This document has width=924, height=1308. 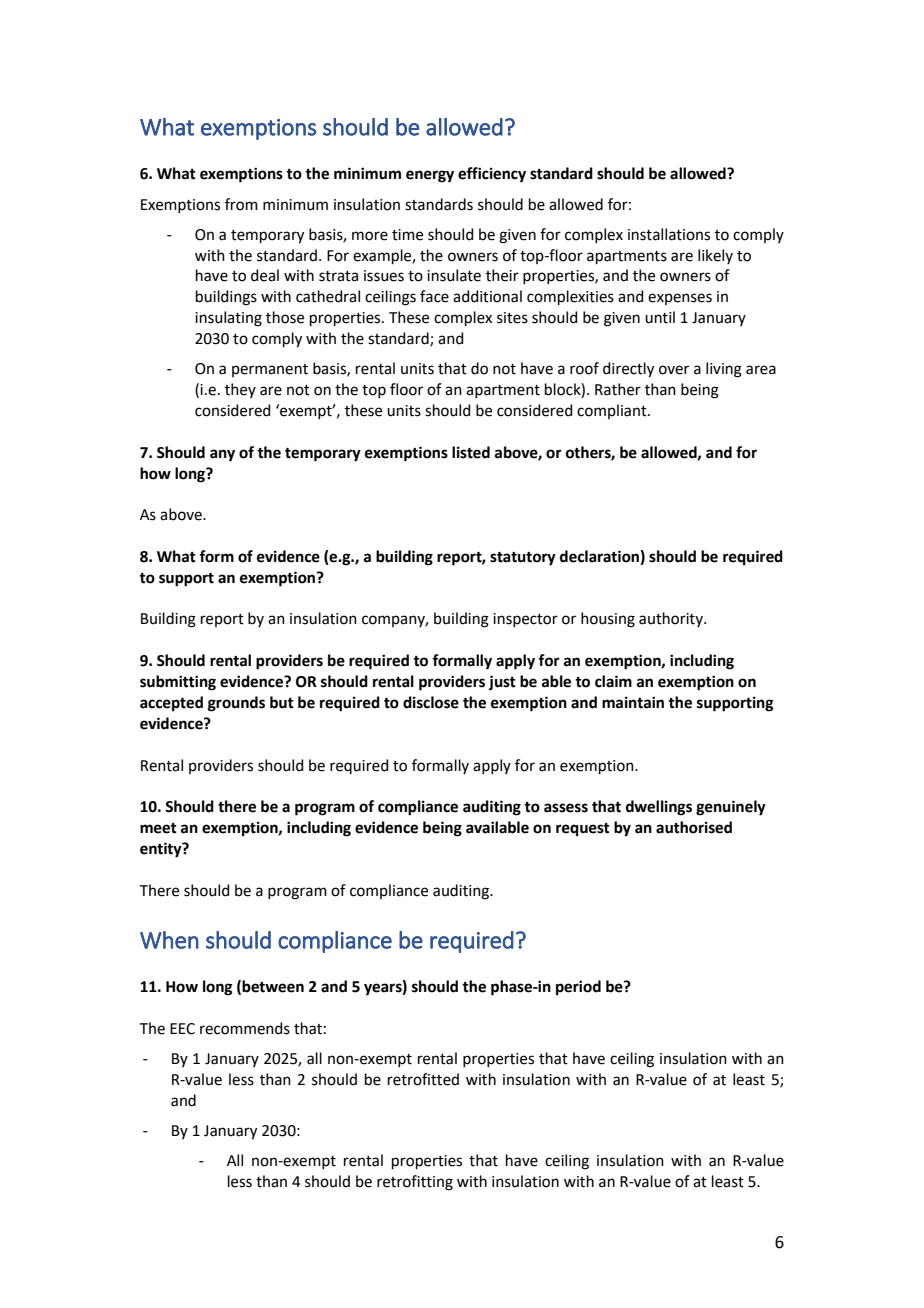 I want to click on they, so click(x=240, y=390).
